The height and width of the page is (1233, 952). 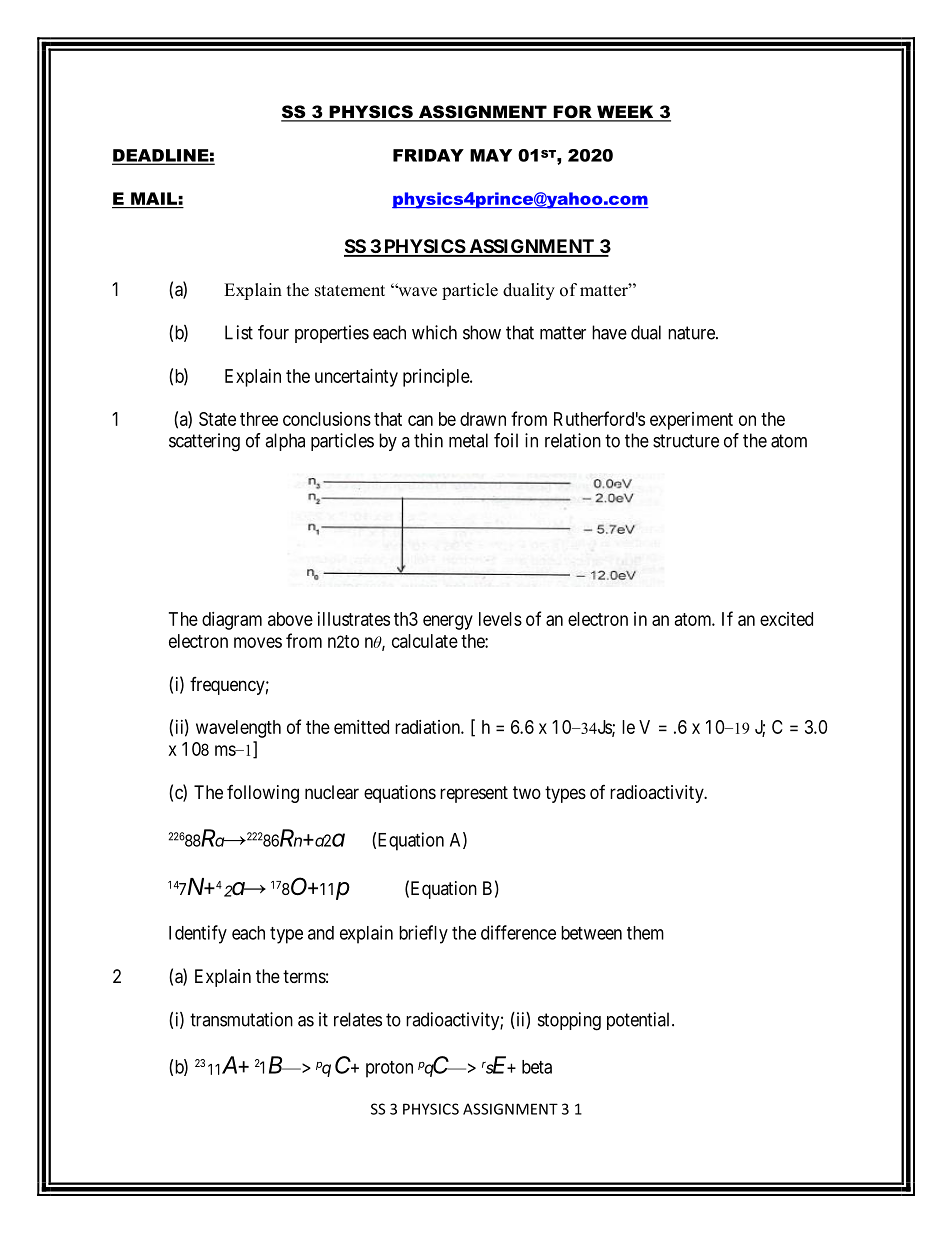 What do you see at coordinates (686, 441) in the page?
I see `structure` at bounding box center [686, 441].
